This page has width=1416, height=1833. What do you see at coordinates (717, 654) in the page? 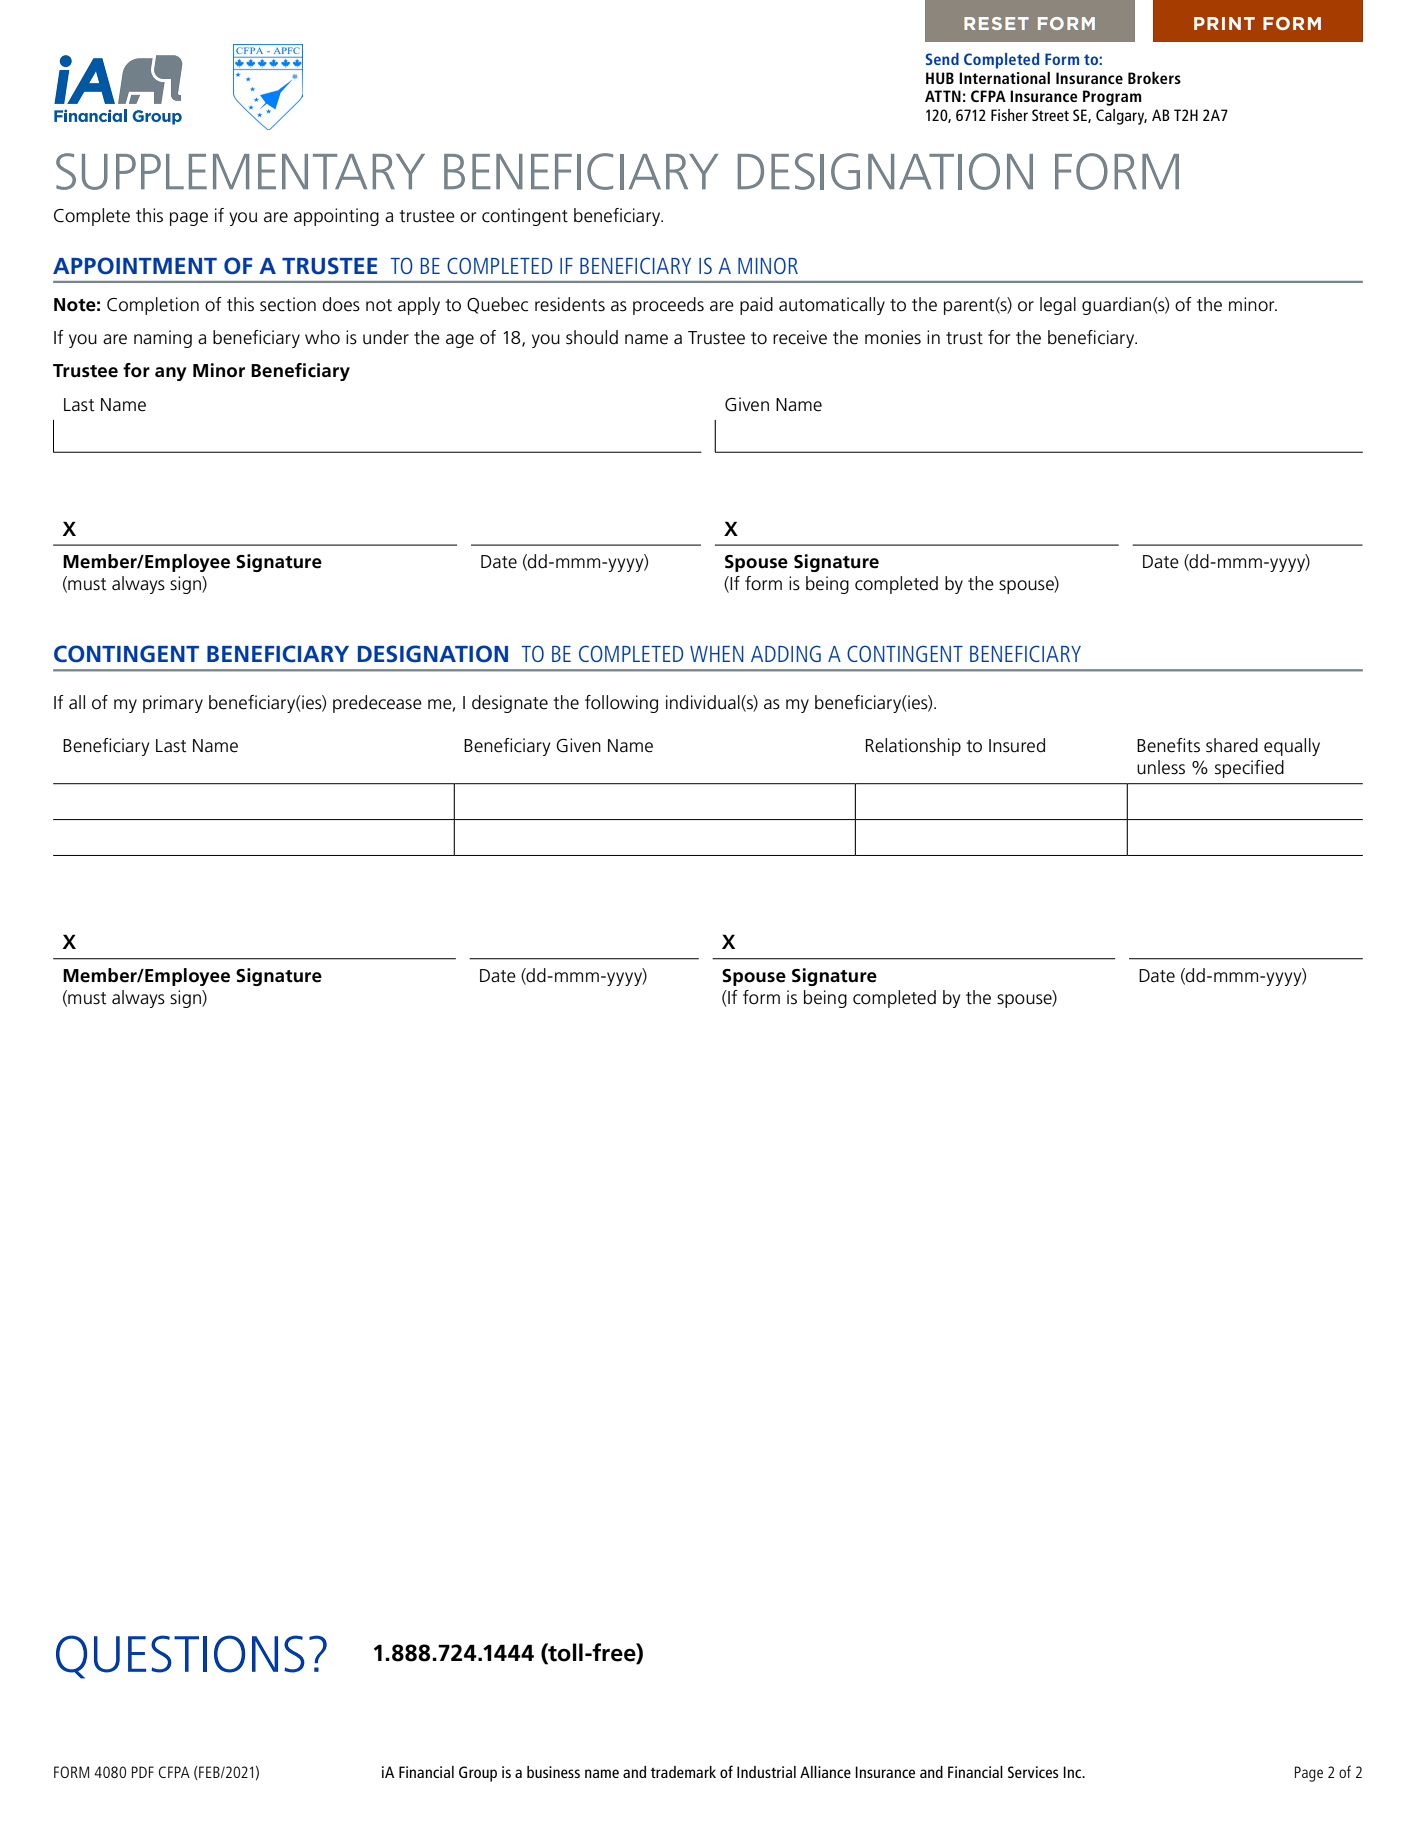
I see `WHEN` at bounding box center [717, 654].
